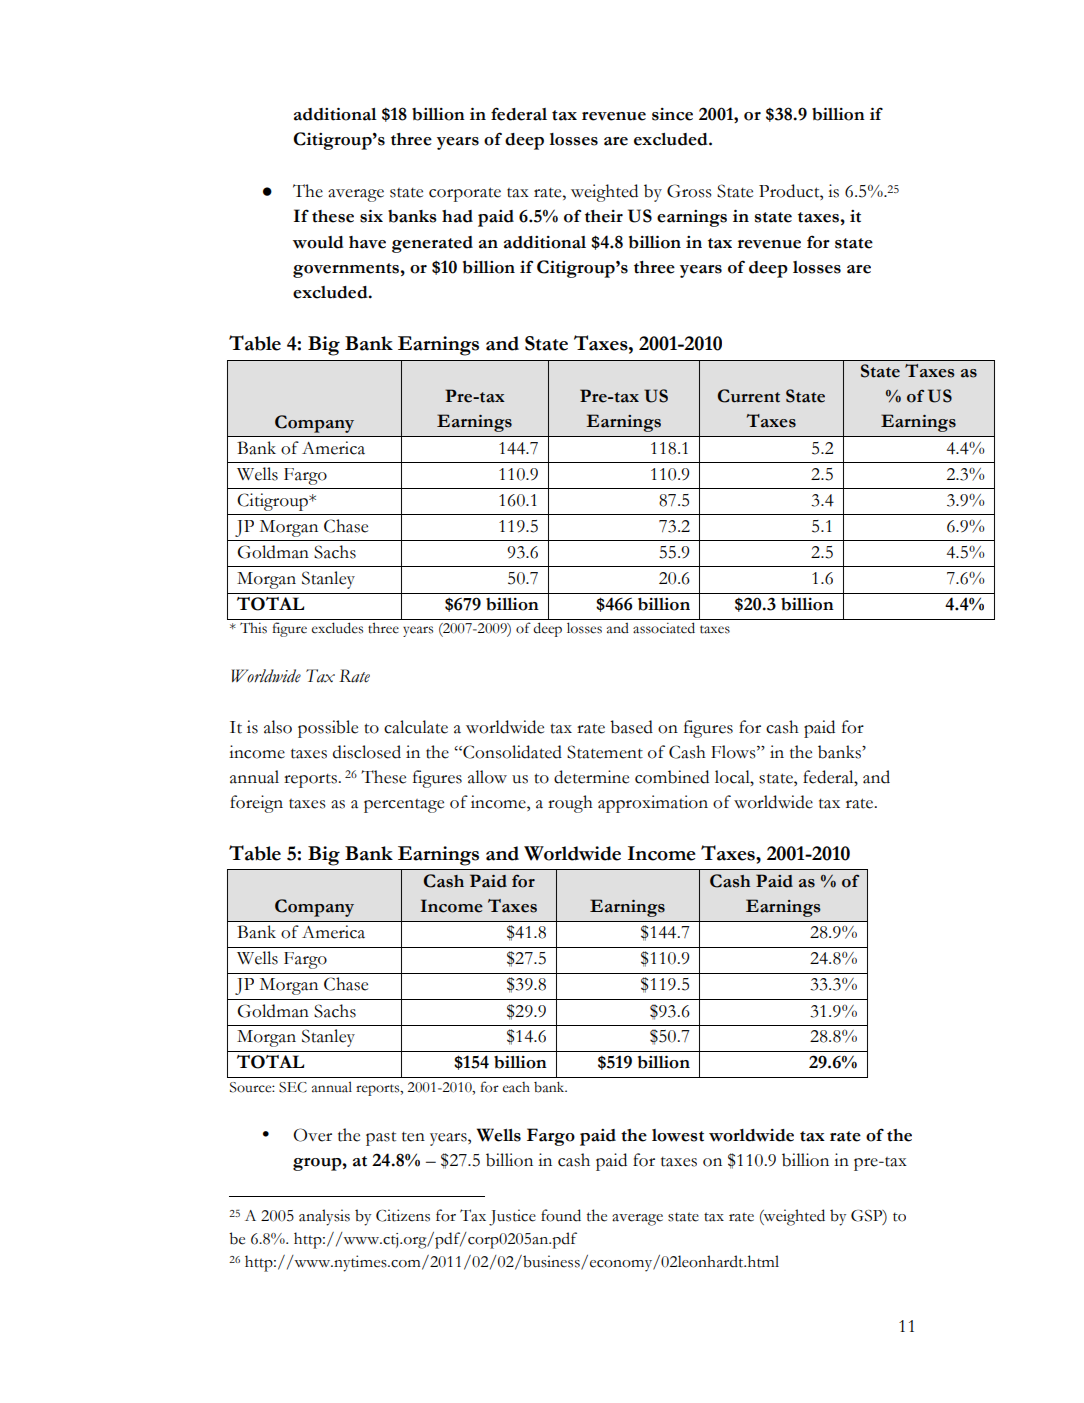  Describe the element at coordinates (337, 628) in the document. I see `excludes` at that location.
